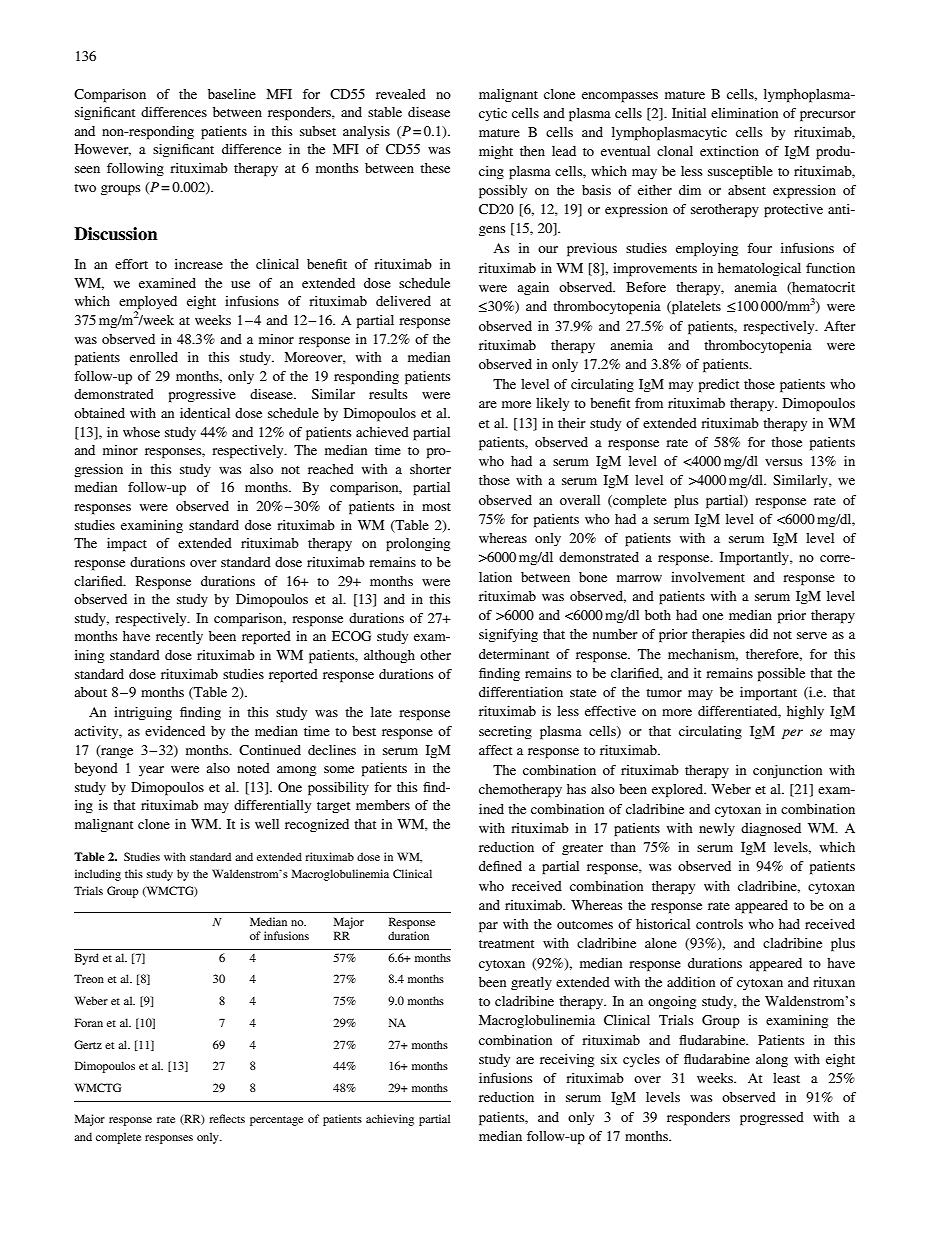  What do you see at coordinates (759, 634) in the image?
I see `did` at bounding box center [759, 634].
